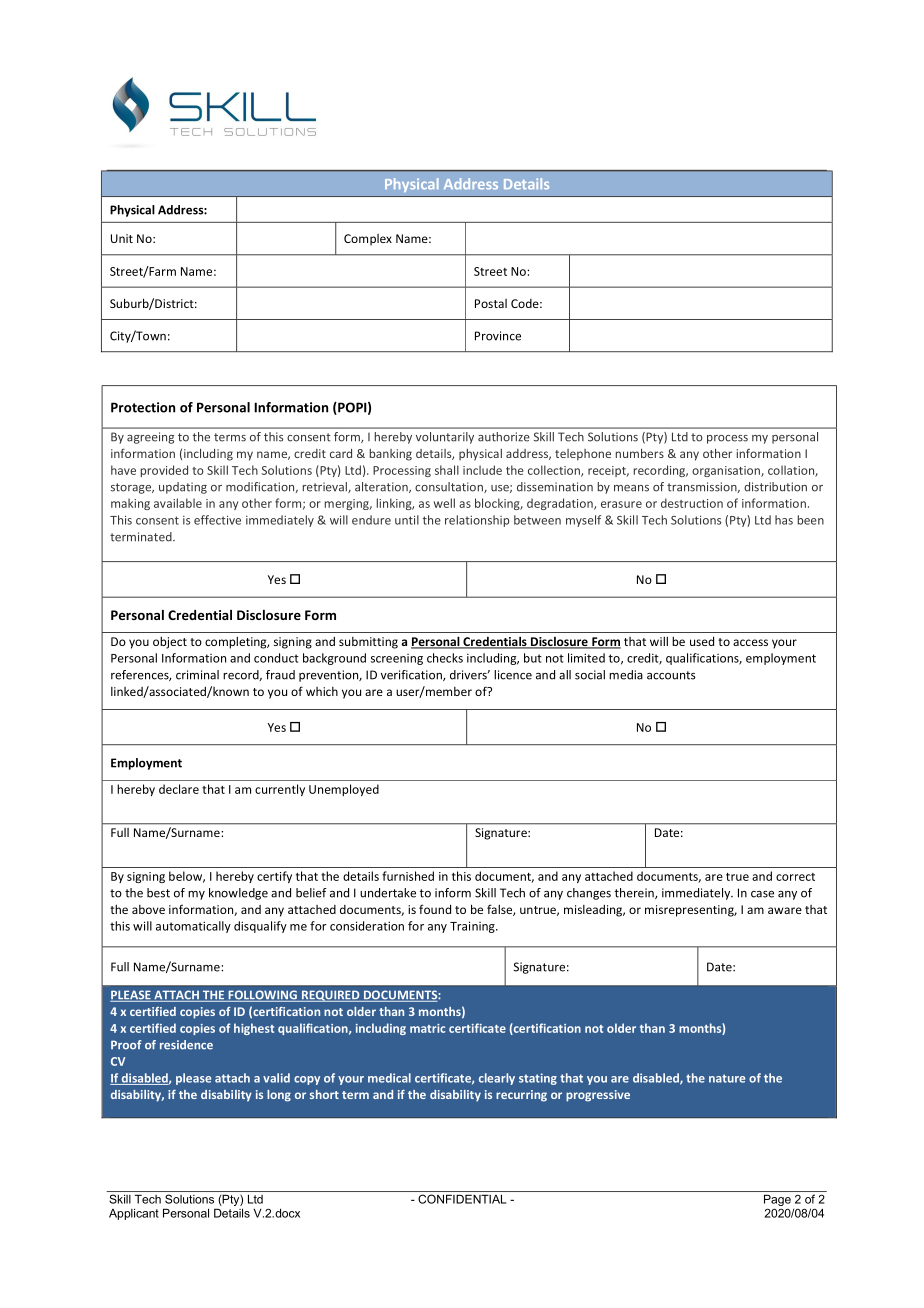  What do you see at coordinates (450, 487) in the document?
I see `consultation` at bounding box center [450, 487].
